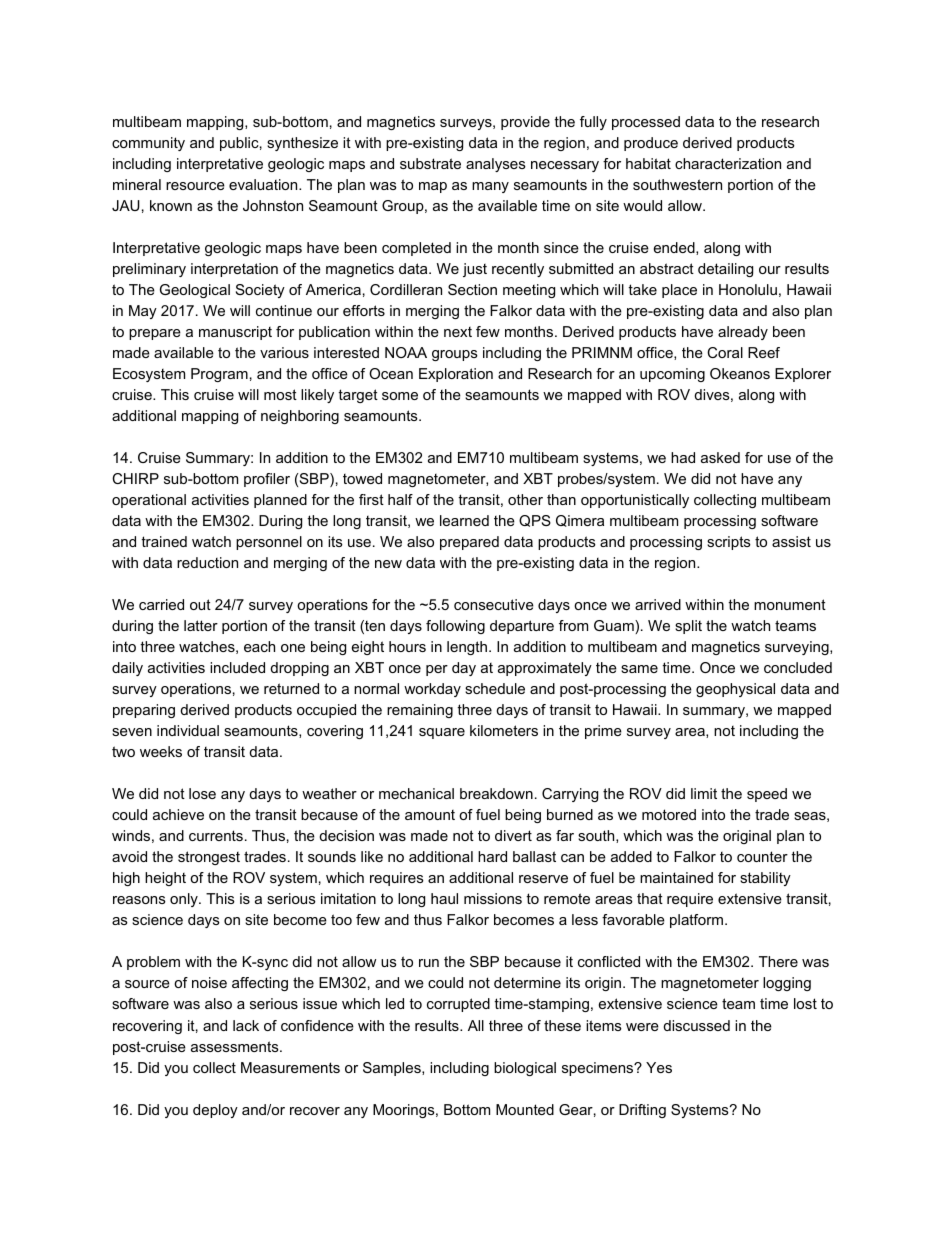  Describe the element at coordinates (688, 627) in the screenshot. I see `split` at that location.
